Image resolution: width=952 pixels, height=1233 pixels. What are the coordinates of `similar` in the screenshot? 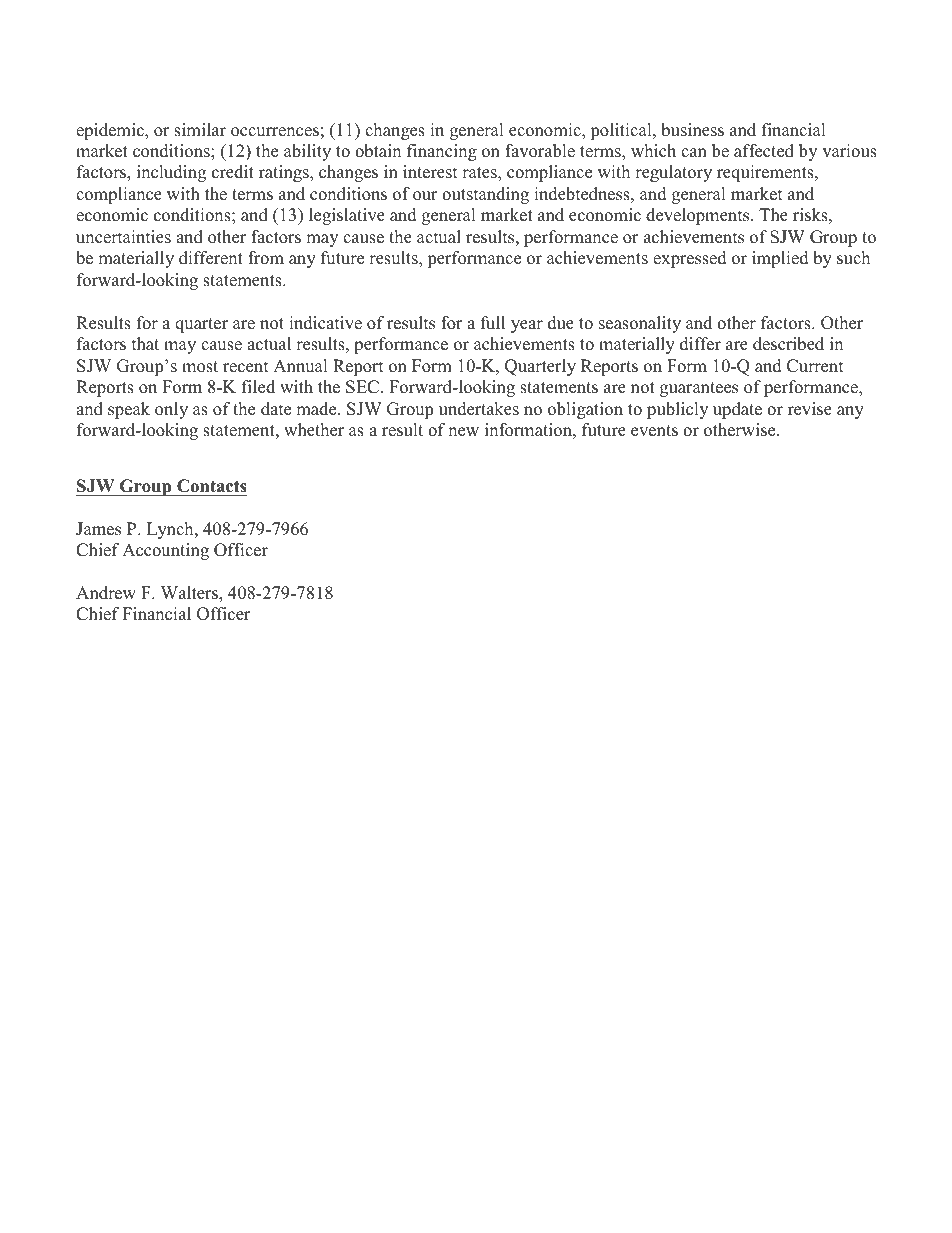 It's located at (200, 130).
